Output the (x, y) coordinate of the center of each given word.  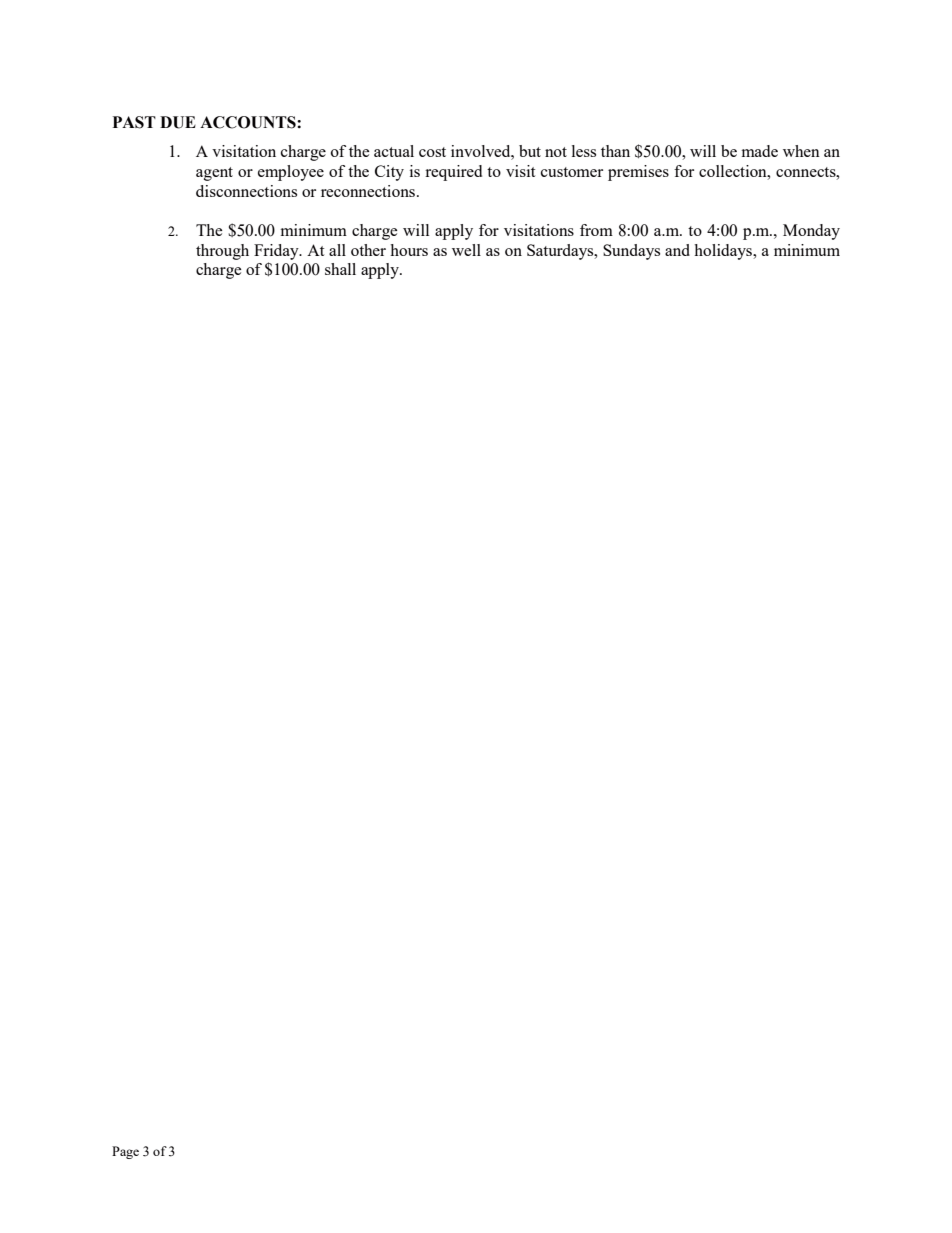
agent (214, 174)
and (677, 250)
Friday (277, 252)
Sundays (631, 252)
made (760, 151)
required (453, 173)
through (222, 252)
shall (340, 269)
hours (409, 250)
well (466, 250)
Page (125, 1152)
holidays (724, 252)
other (368, 250)
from (596, 230)
